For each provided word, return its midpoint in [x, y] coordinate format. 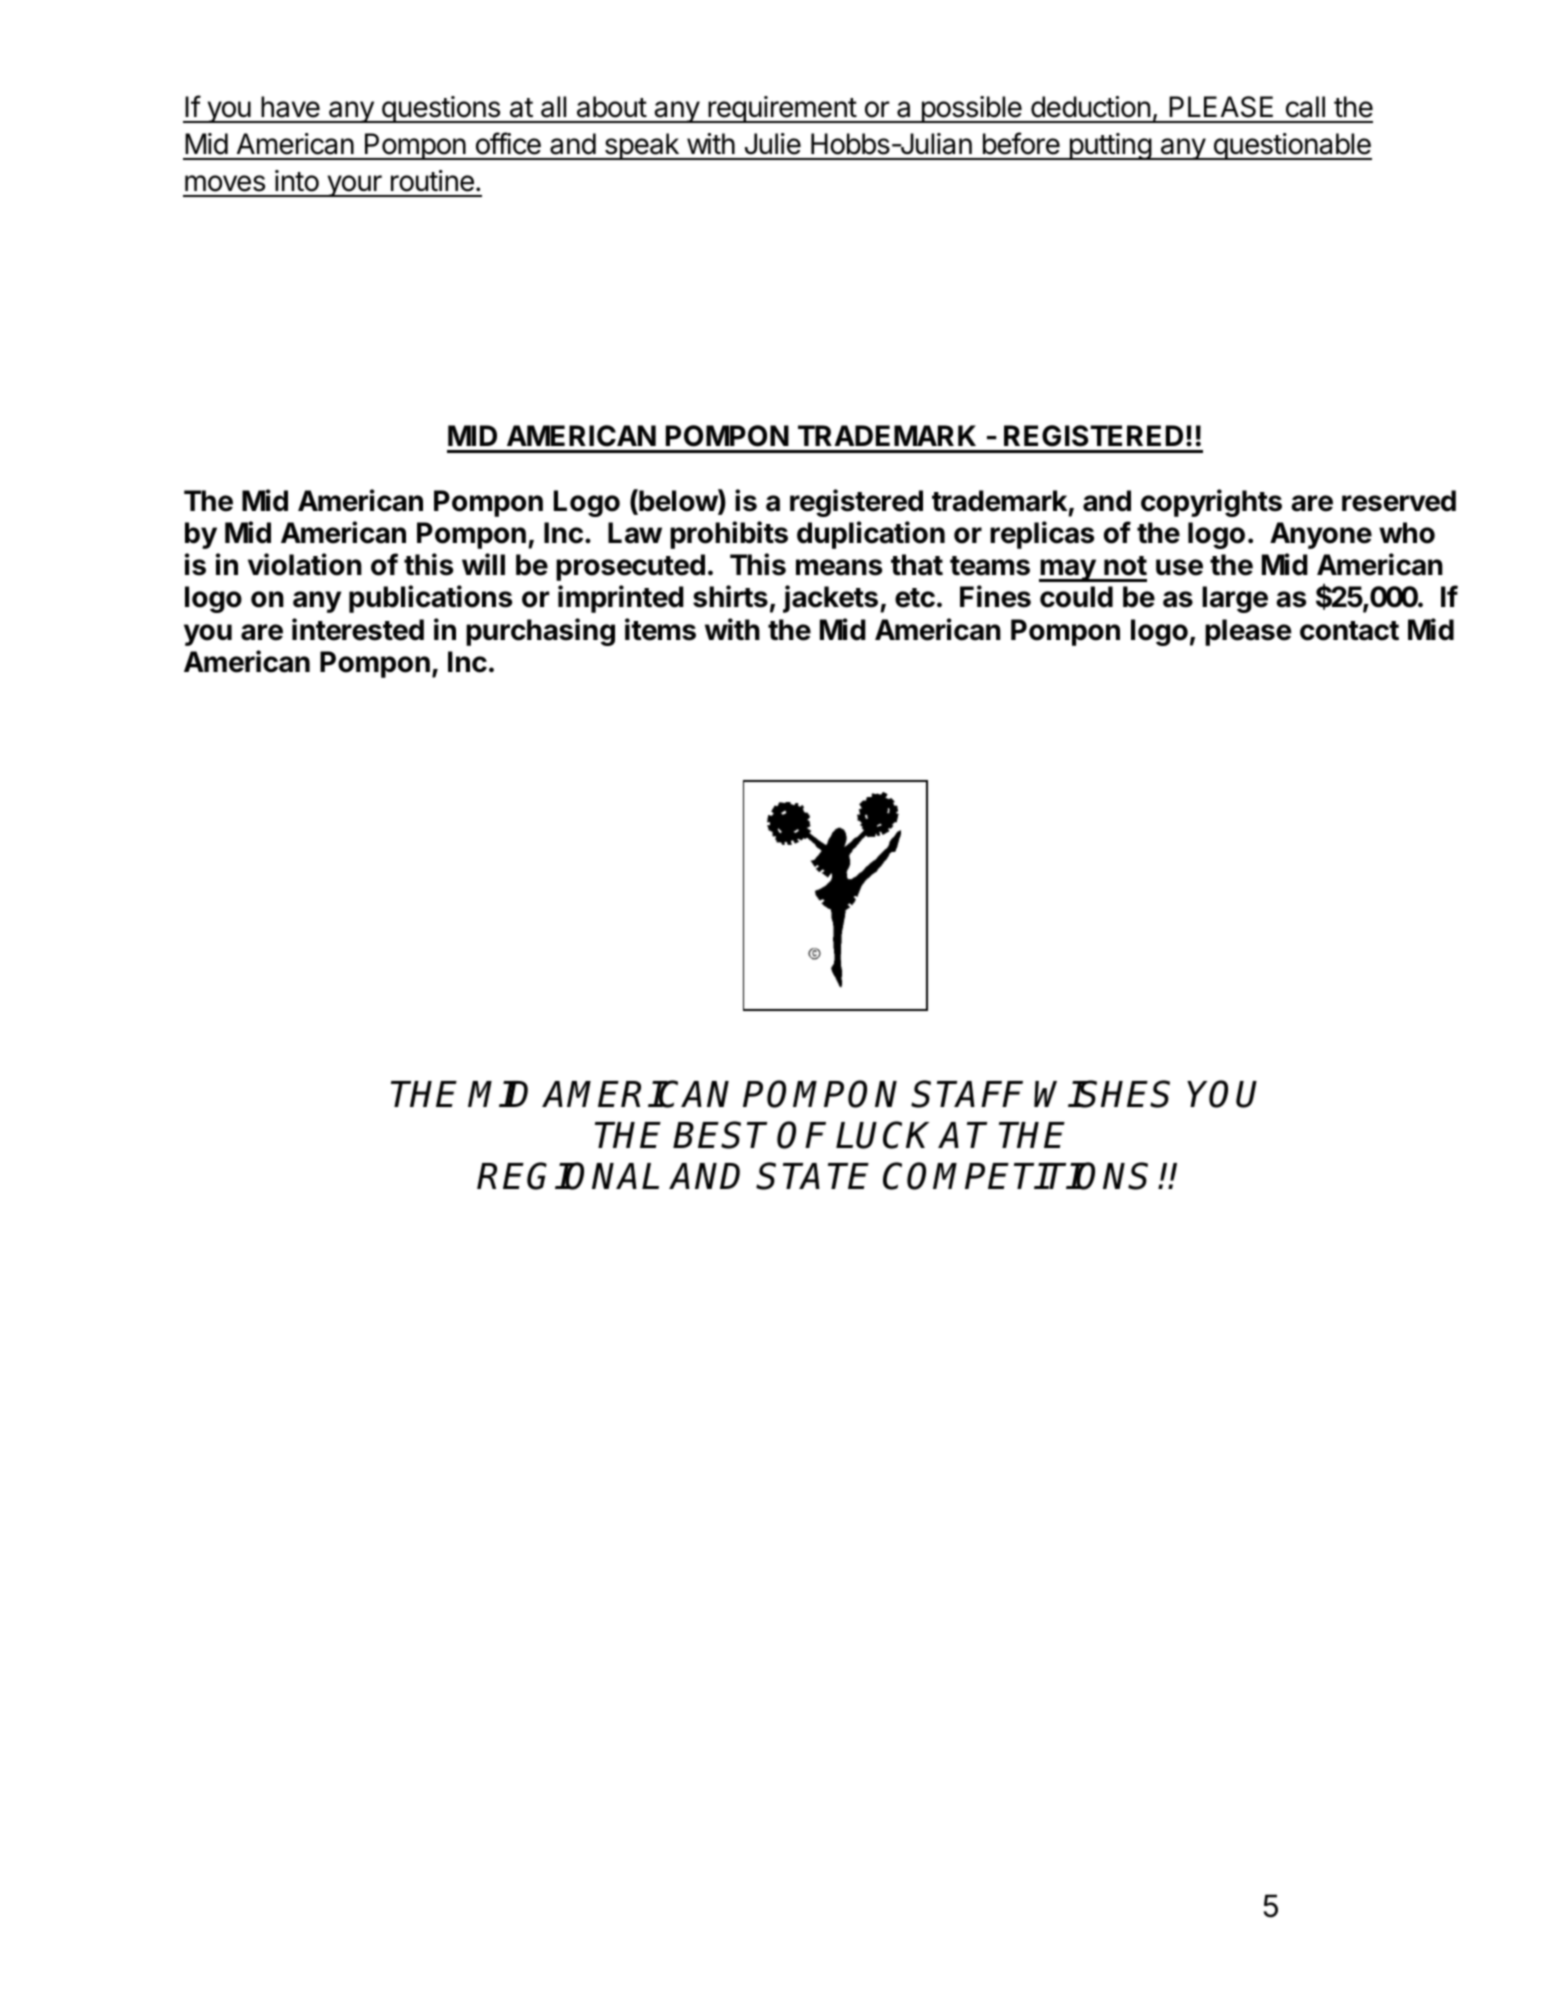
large [1235, 599]
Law [635, 533]
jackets [830, 599]
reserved [1399, 501]
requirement [782, 109]
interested [358, 629]
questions [440, 109]
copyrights [1211, 503]
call [1305, 107]
